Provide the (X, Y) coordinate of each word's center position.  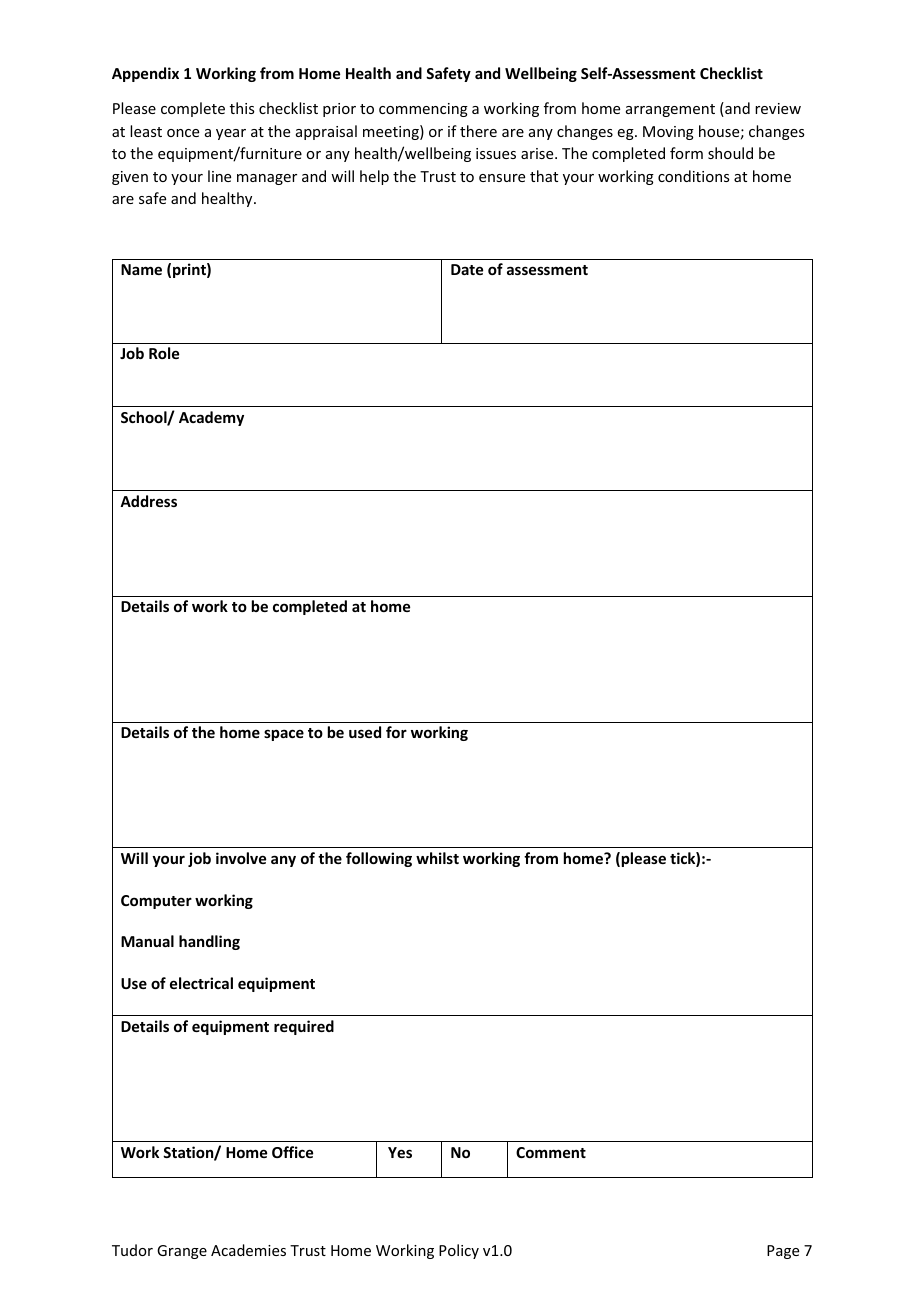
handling (209, 942)
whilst (437, 858)
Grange (182, 1252)
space (284, 735)
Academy (211, 418)
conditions (693, 176)
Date (467, 269)
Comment (551, 1152)
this (242, 108)
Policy (459, 1251)
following (379, 859)
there (478, 131)
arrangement (670, 110)
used (365, 732)
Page (783, 1252)
